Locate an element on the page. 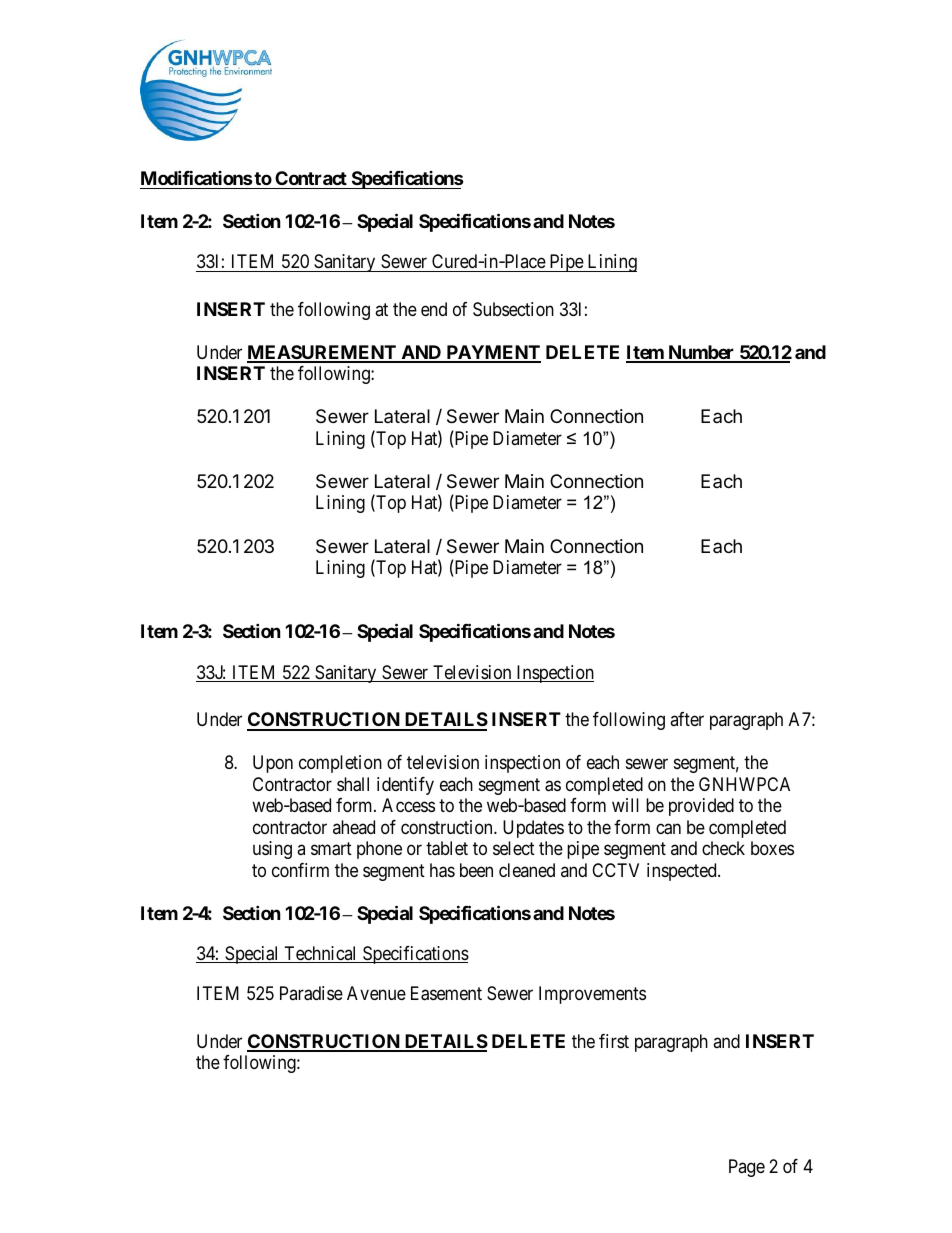 The height and width of the page is (1233, 952). Updates is located at coordinates (533, 829).
